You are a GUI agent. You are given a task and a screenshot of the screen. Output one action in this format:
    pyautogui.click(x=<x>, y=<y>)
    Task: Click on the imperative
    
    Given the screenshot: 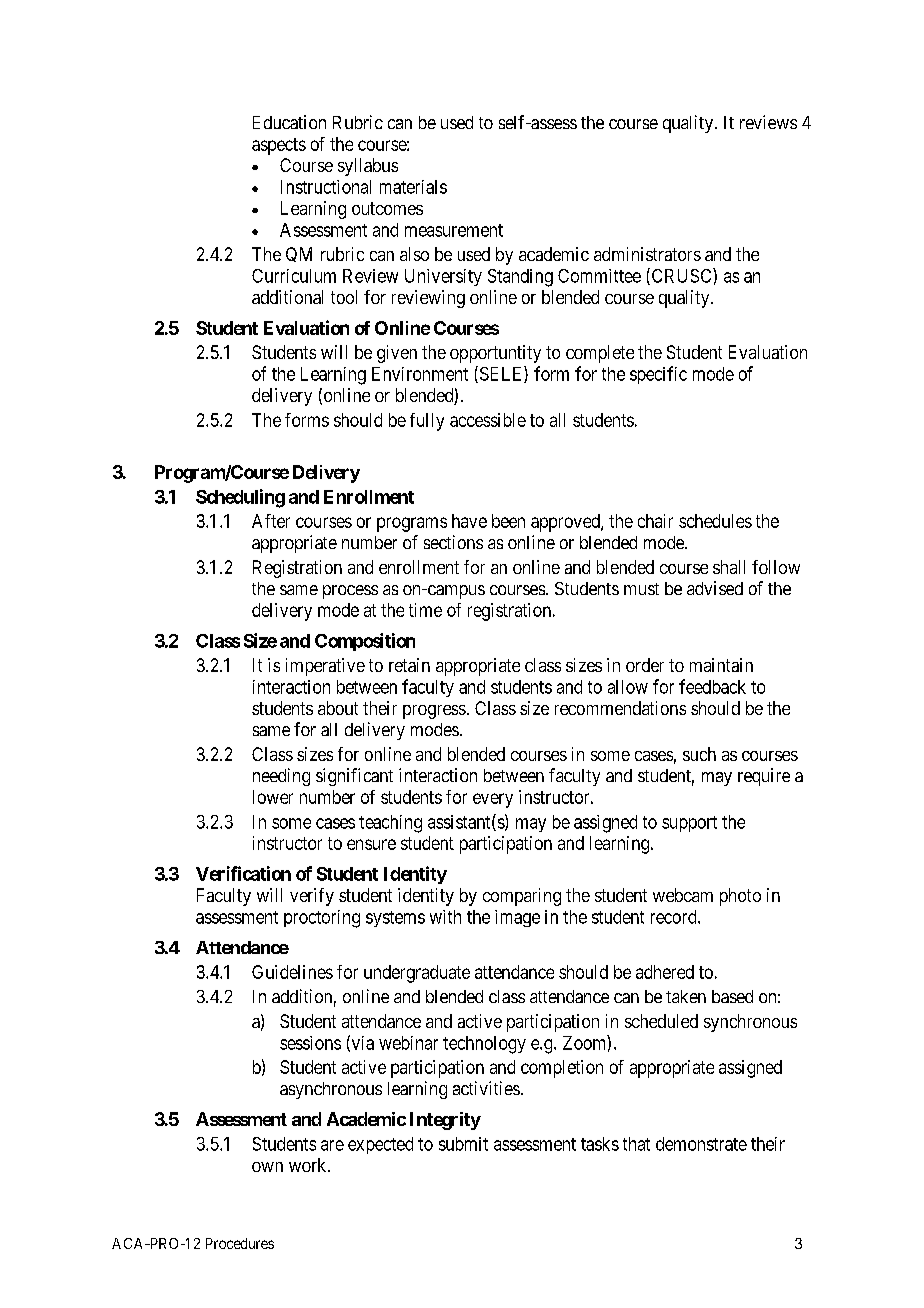 What is the action you would take?
    pyautogui.click(x=325, y=667)
